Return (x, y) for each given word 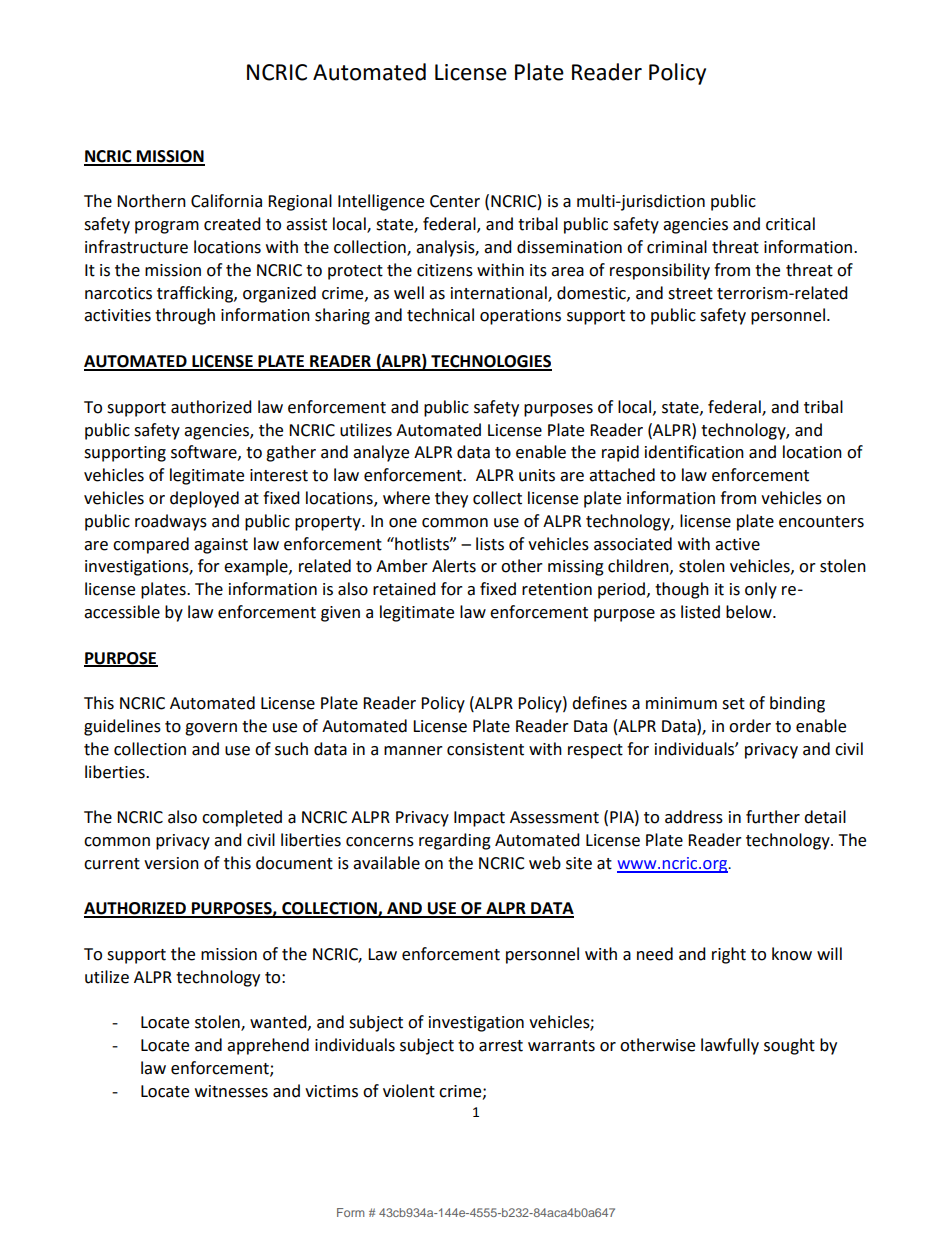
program (167, 227)
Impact (479, 819)
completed (242, 818)
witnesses (231, 1091)
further (773, 817)
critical (790, 224)
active (737, 544)
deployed (204, 499)
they (451, 499)
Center (455, 201)
